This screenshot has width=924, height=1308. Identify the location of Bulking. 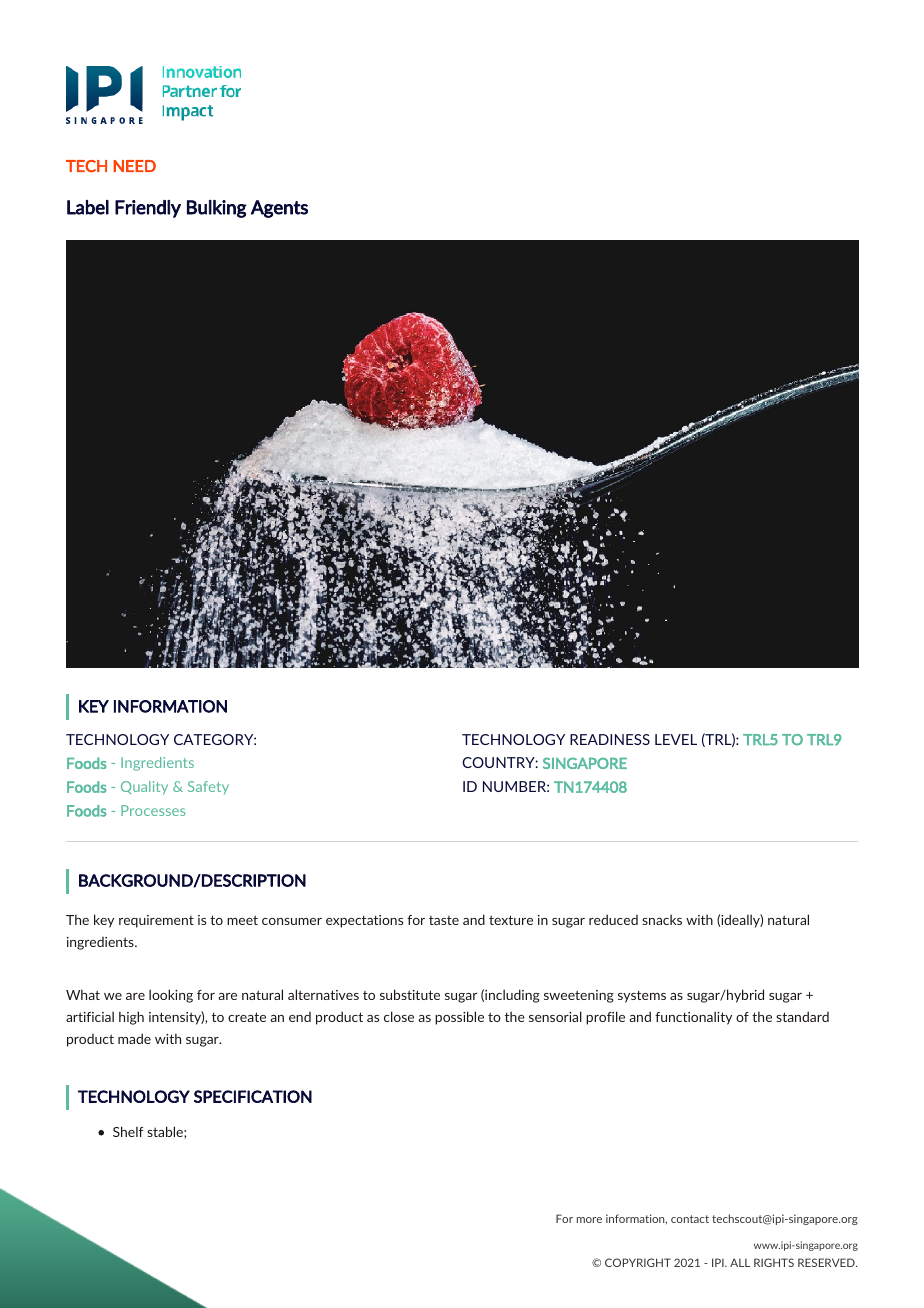
(217, 209).
